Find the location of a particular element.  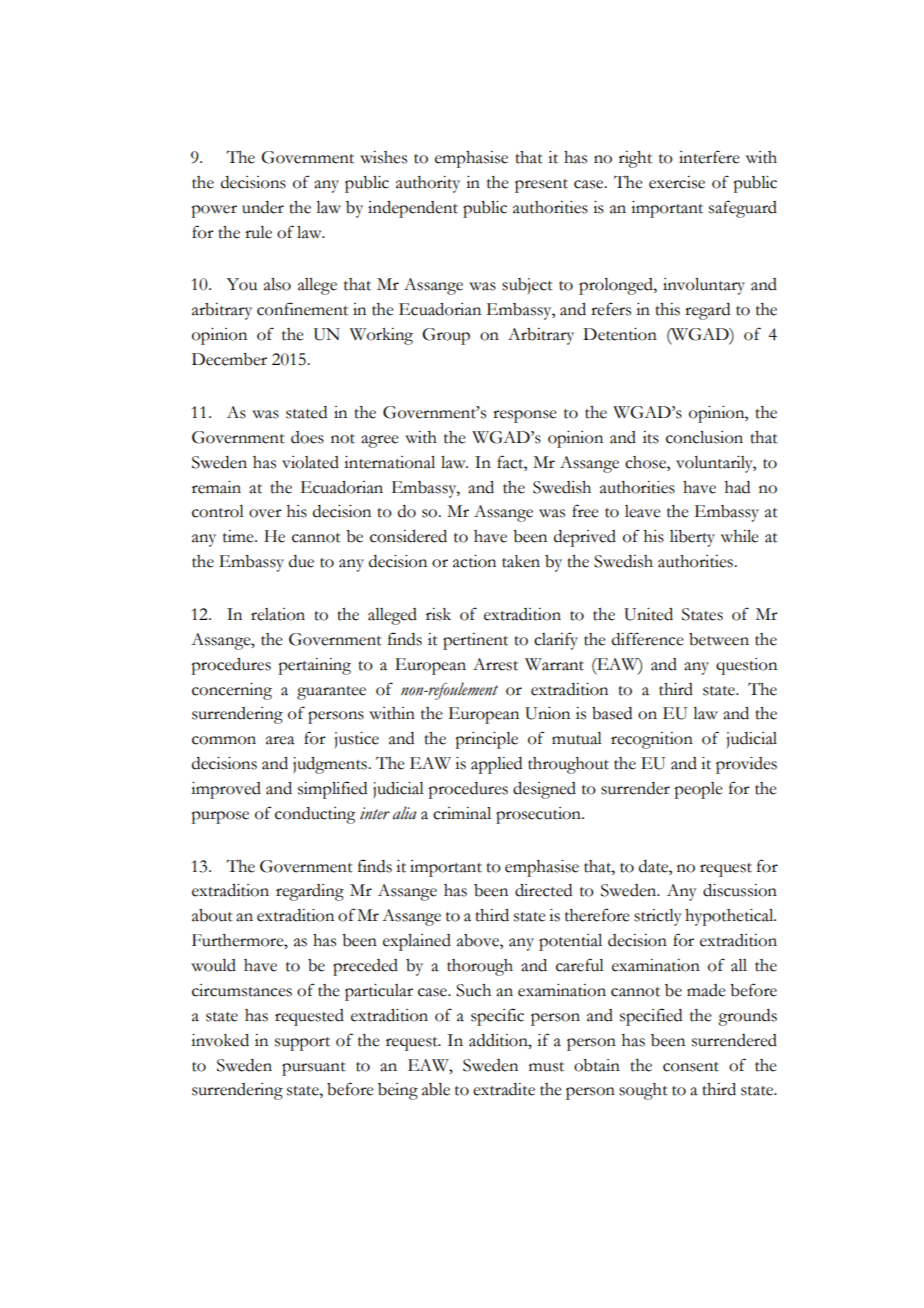

support is located at coordinates (302, 1044).
